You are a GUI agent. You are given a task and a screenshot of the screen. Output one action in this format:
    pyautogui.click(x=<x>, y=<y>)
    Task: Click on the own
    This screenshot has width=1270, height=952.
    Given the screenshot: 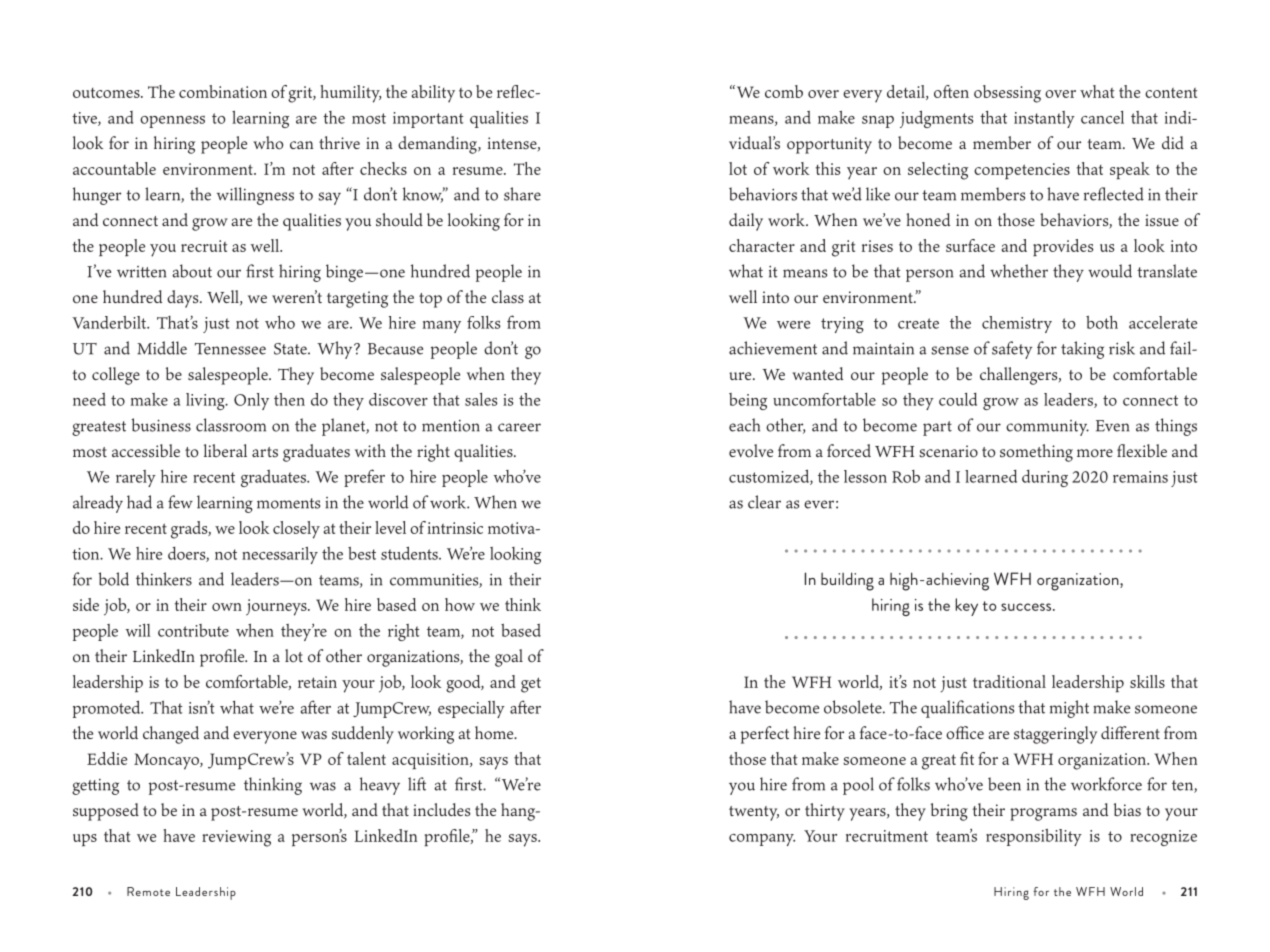 What is the action you would take?
    pyautogui.click(x=227, y=607)
